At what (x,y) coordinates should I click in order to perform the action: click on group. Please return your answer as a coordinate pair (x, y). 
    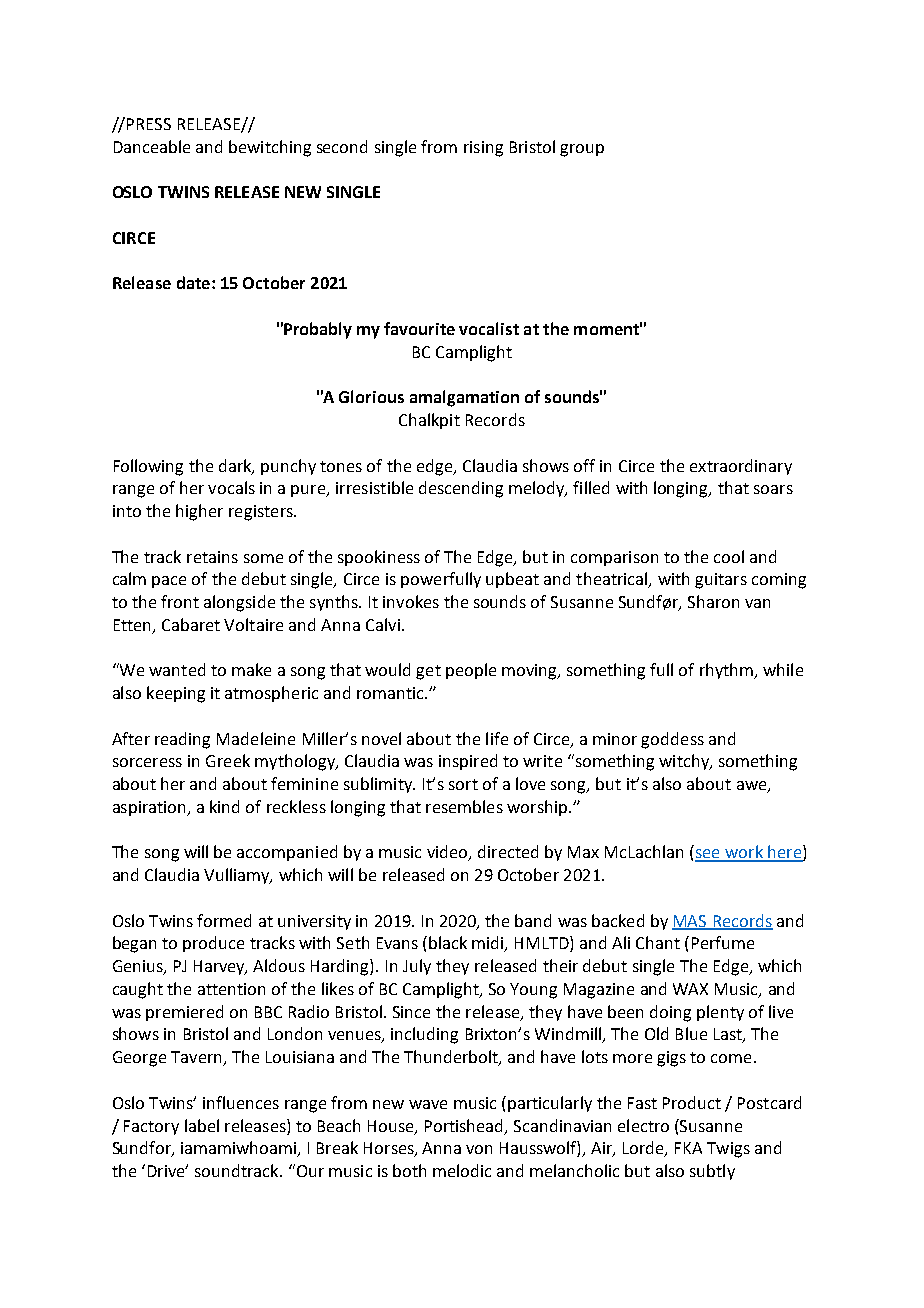
    Looking at the image, I should click on (582, 150).
